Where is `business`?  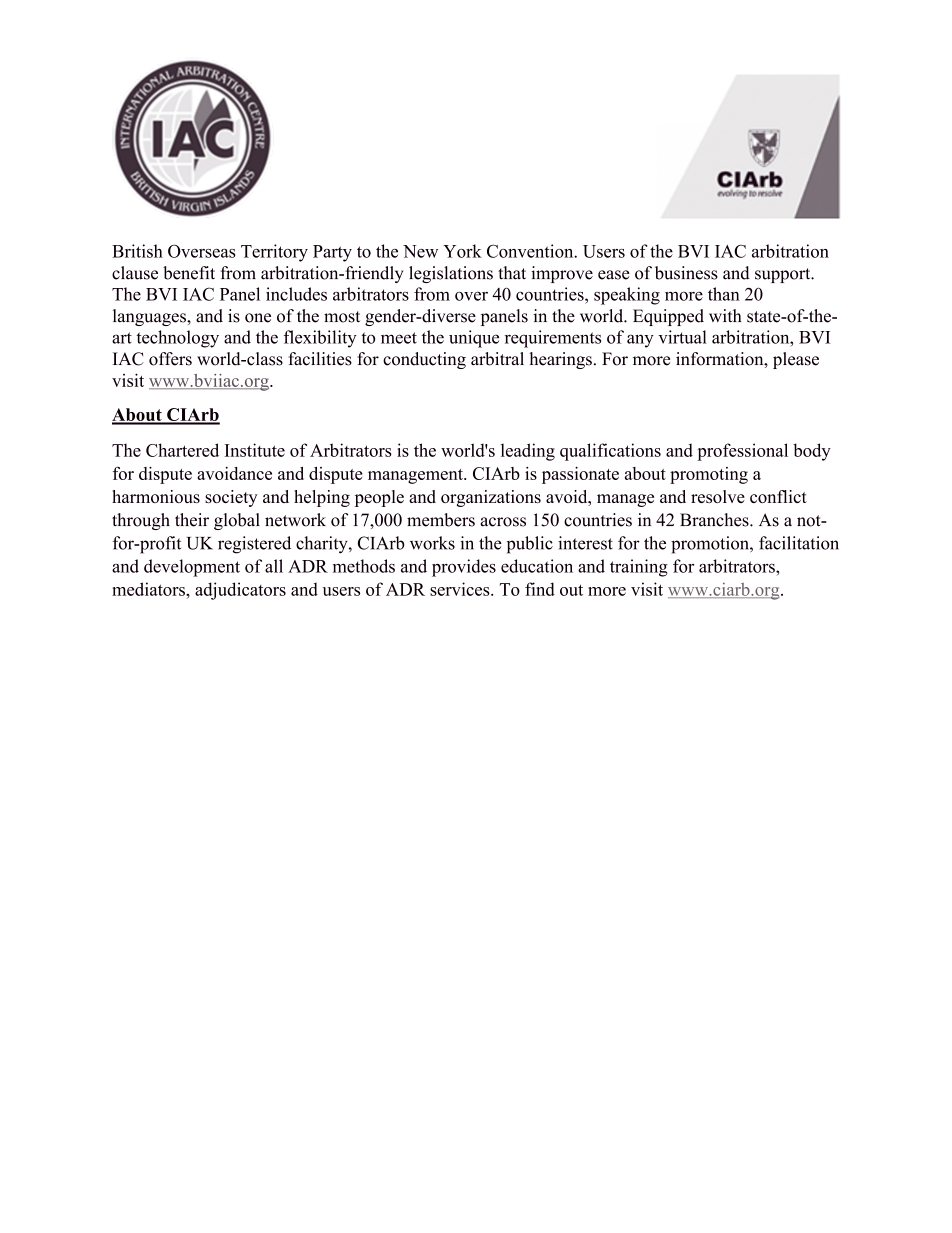 business is located at coordinates (686, 273).
